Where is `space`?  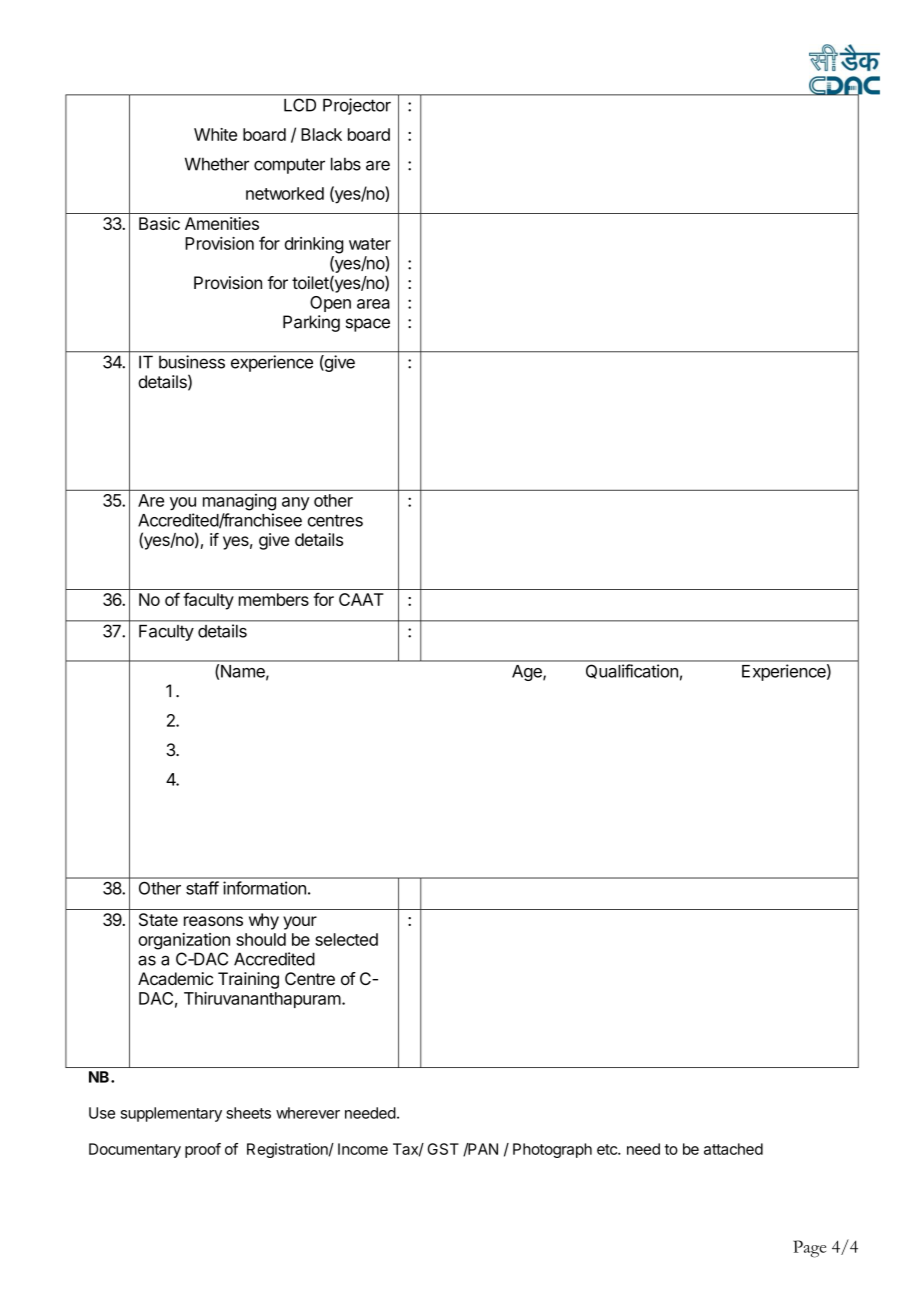
space is located at coordinates (368, 325).
